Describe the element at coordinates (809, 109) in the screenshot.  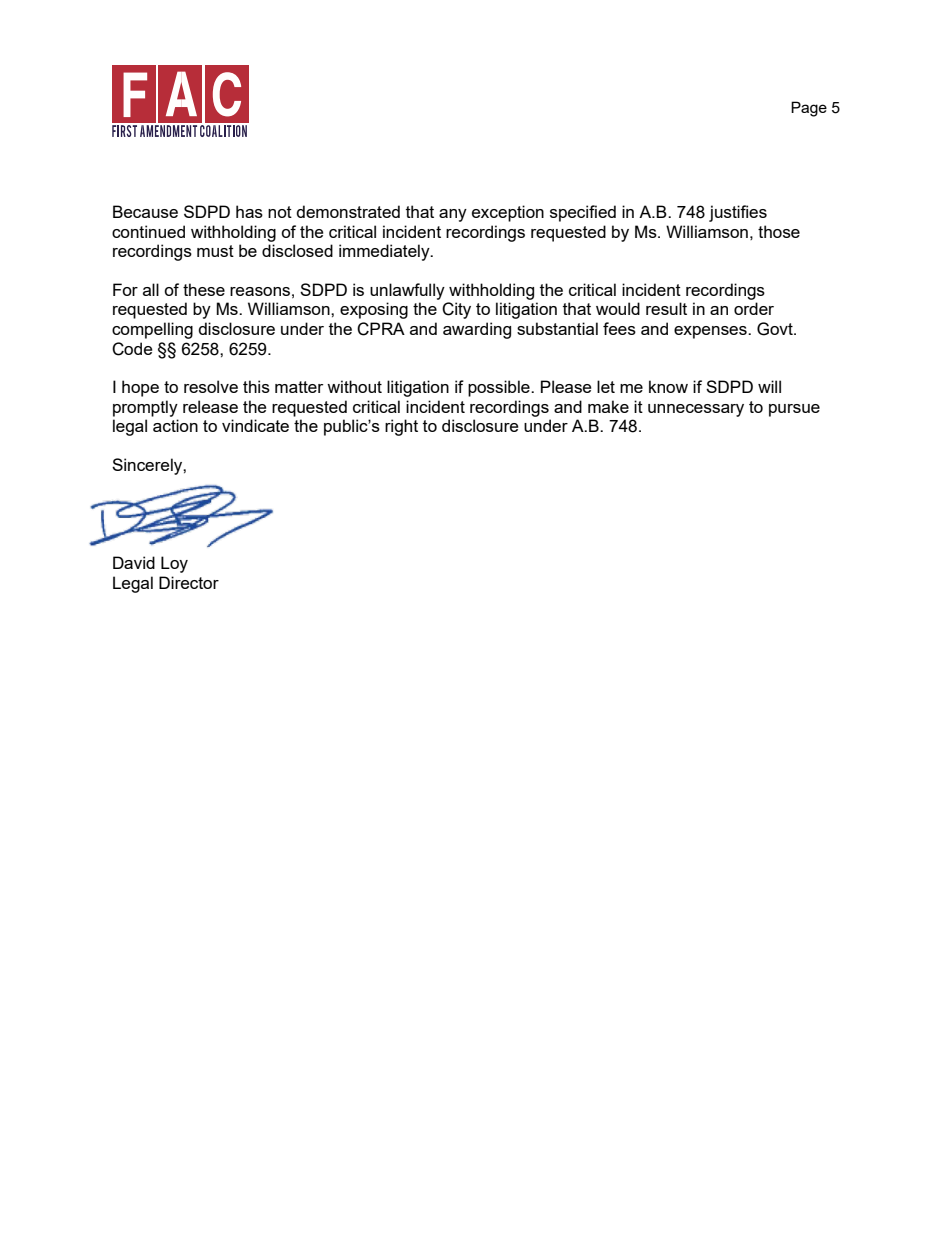
I see `Page` at that location.
